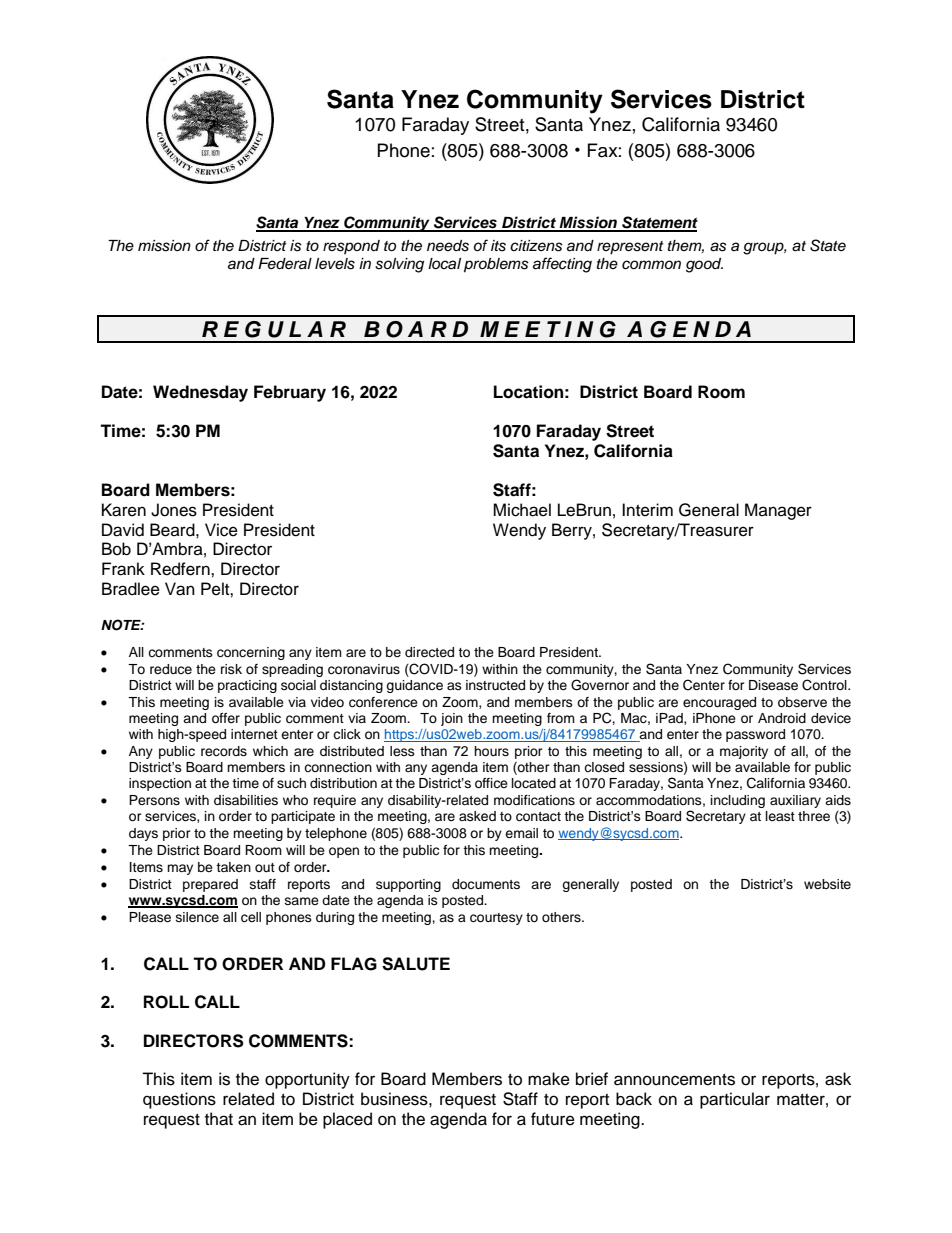 The width and height of the screenshot is (952, 1233). I want to click on good, so click(704, 265).
